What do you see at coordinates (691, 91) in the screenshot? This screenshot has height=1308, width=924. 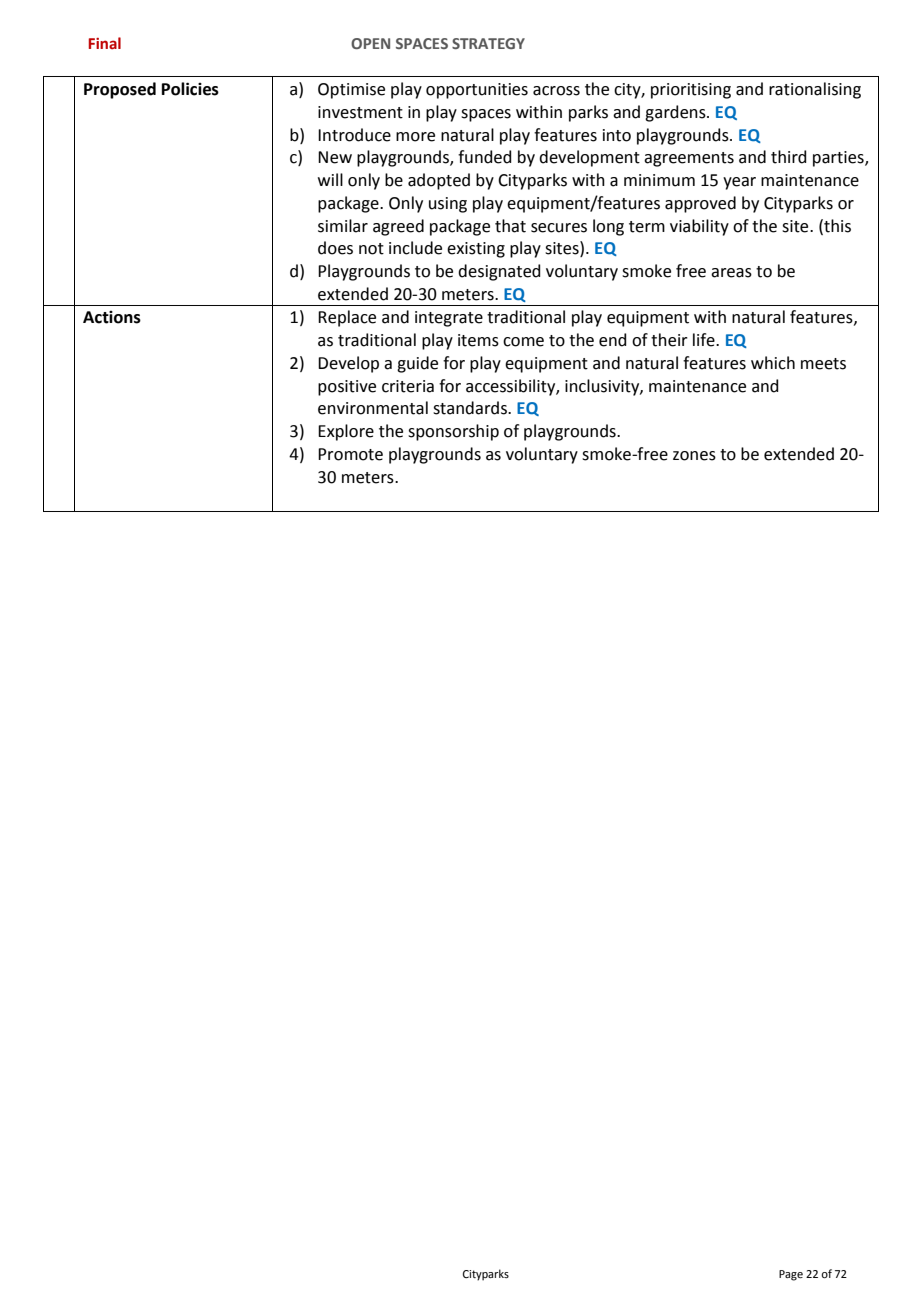 I see `prioritising` at bounding box center [691, 91].
